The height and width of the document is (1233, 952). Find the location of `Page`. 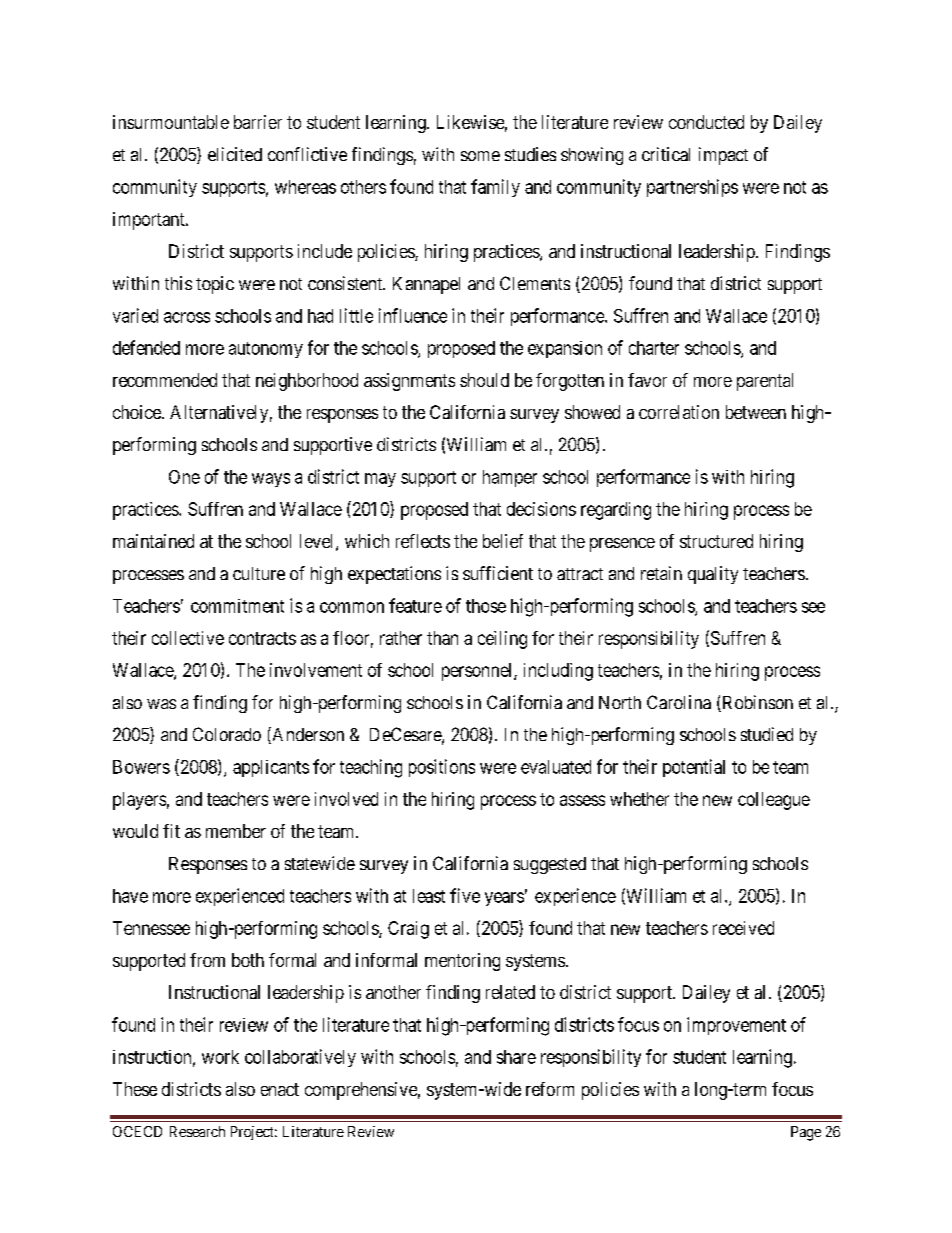

Page is located at coordinates (806, 1133).
